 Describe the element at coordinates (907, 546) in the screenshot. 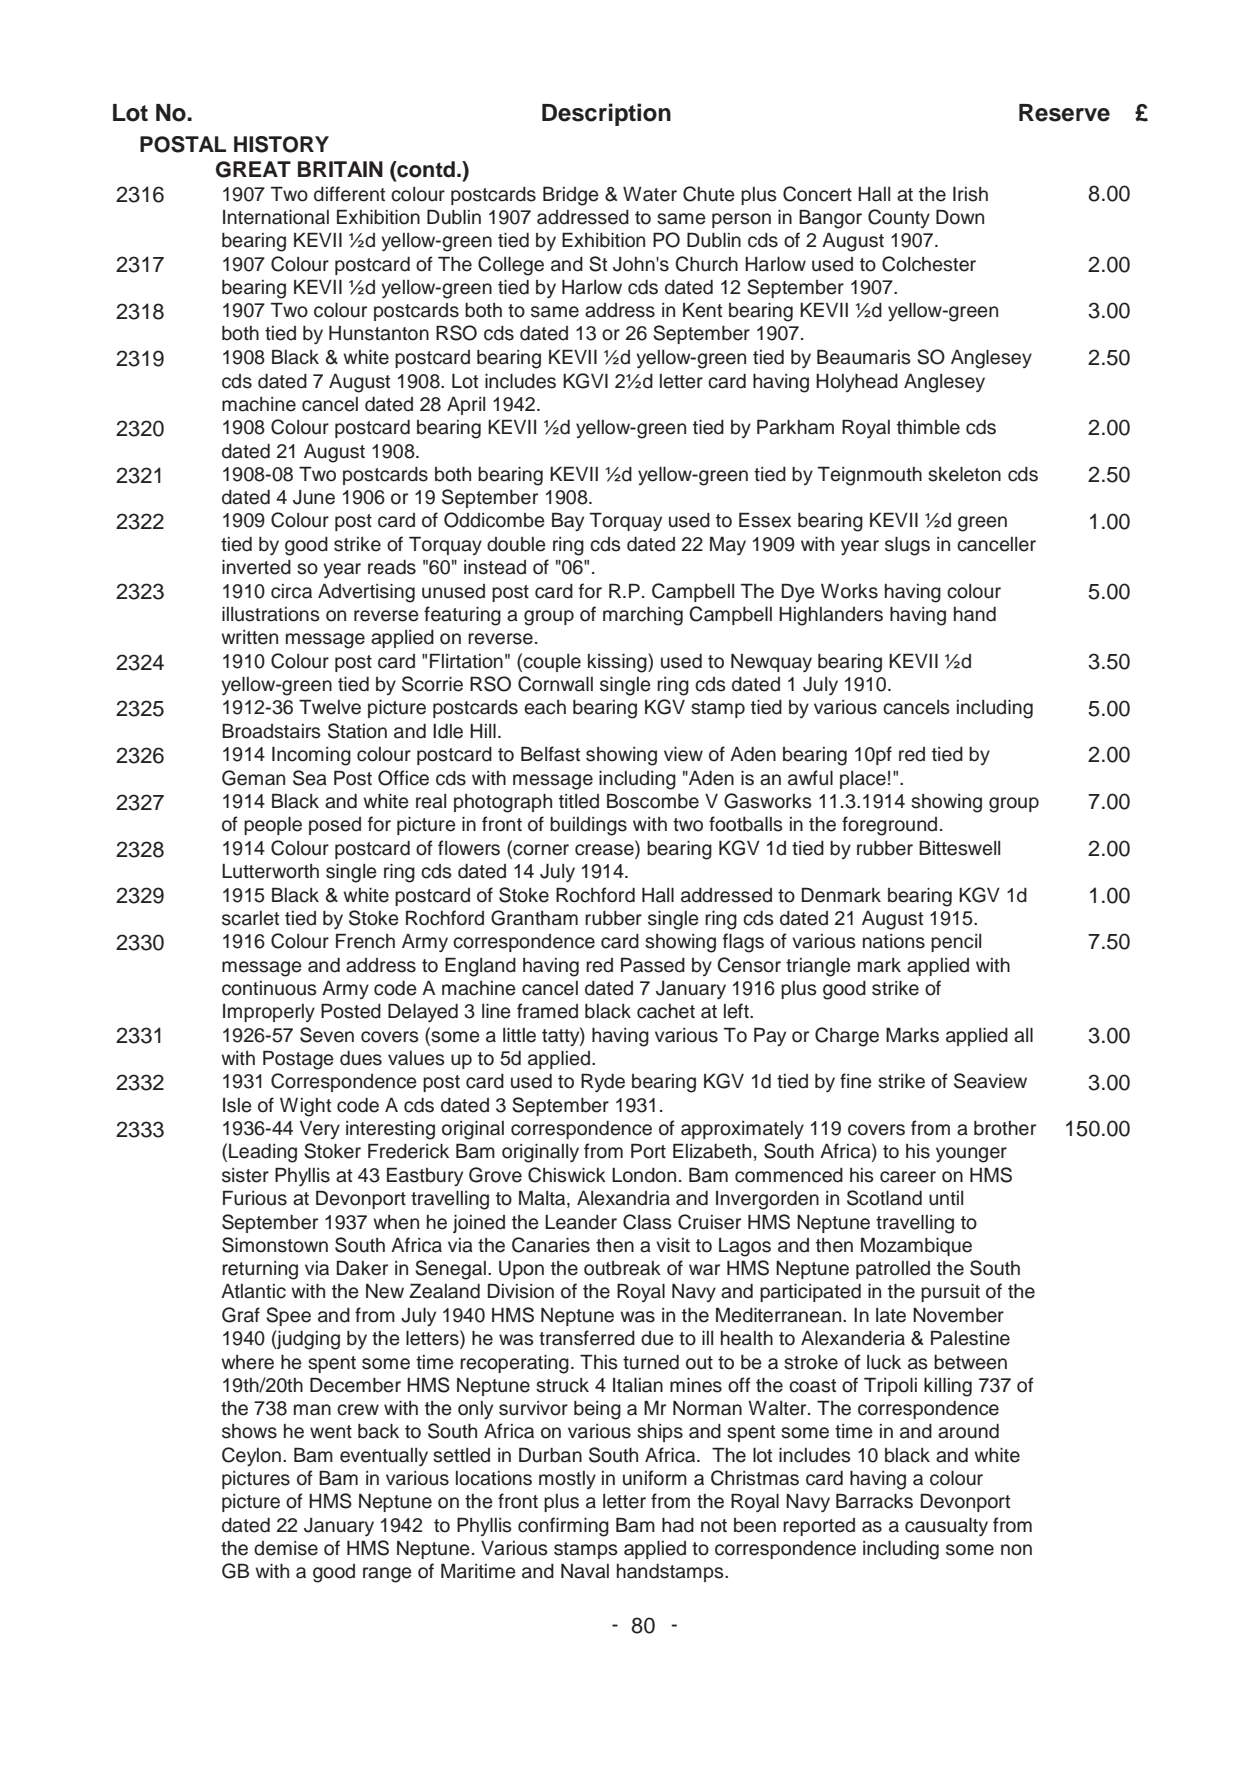

I see `slugs` at that location.
